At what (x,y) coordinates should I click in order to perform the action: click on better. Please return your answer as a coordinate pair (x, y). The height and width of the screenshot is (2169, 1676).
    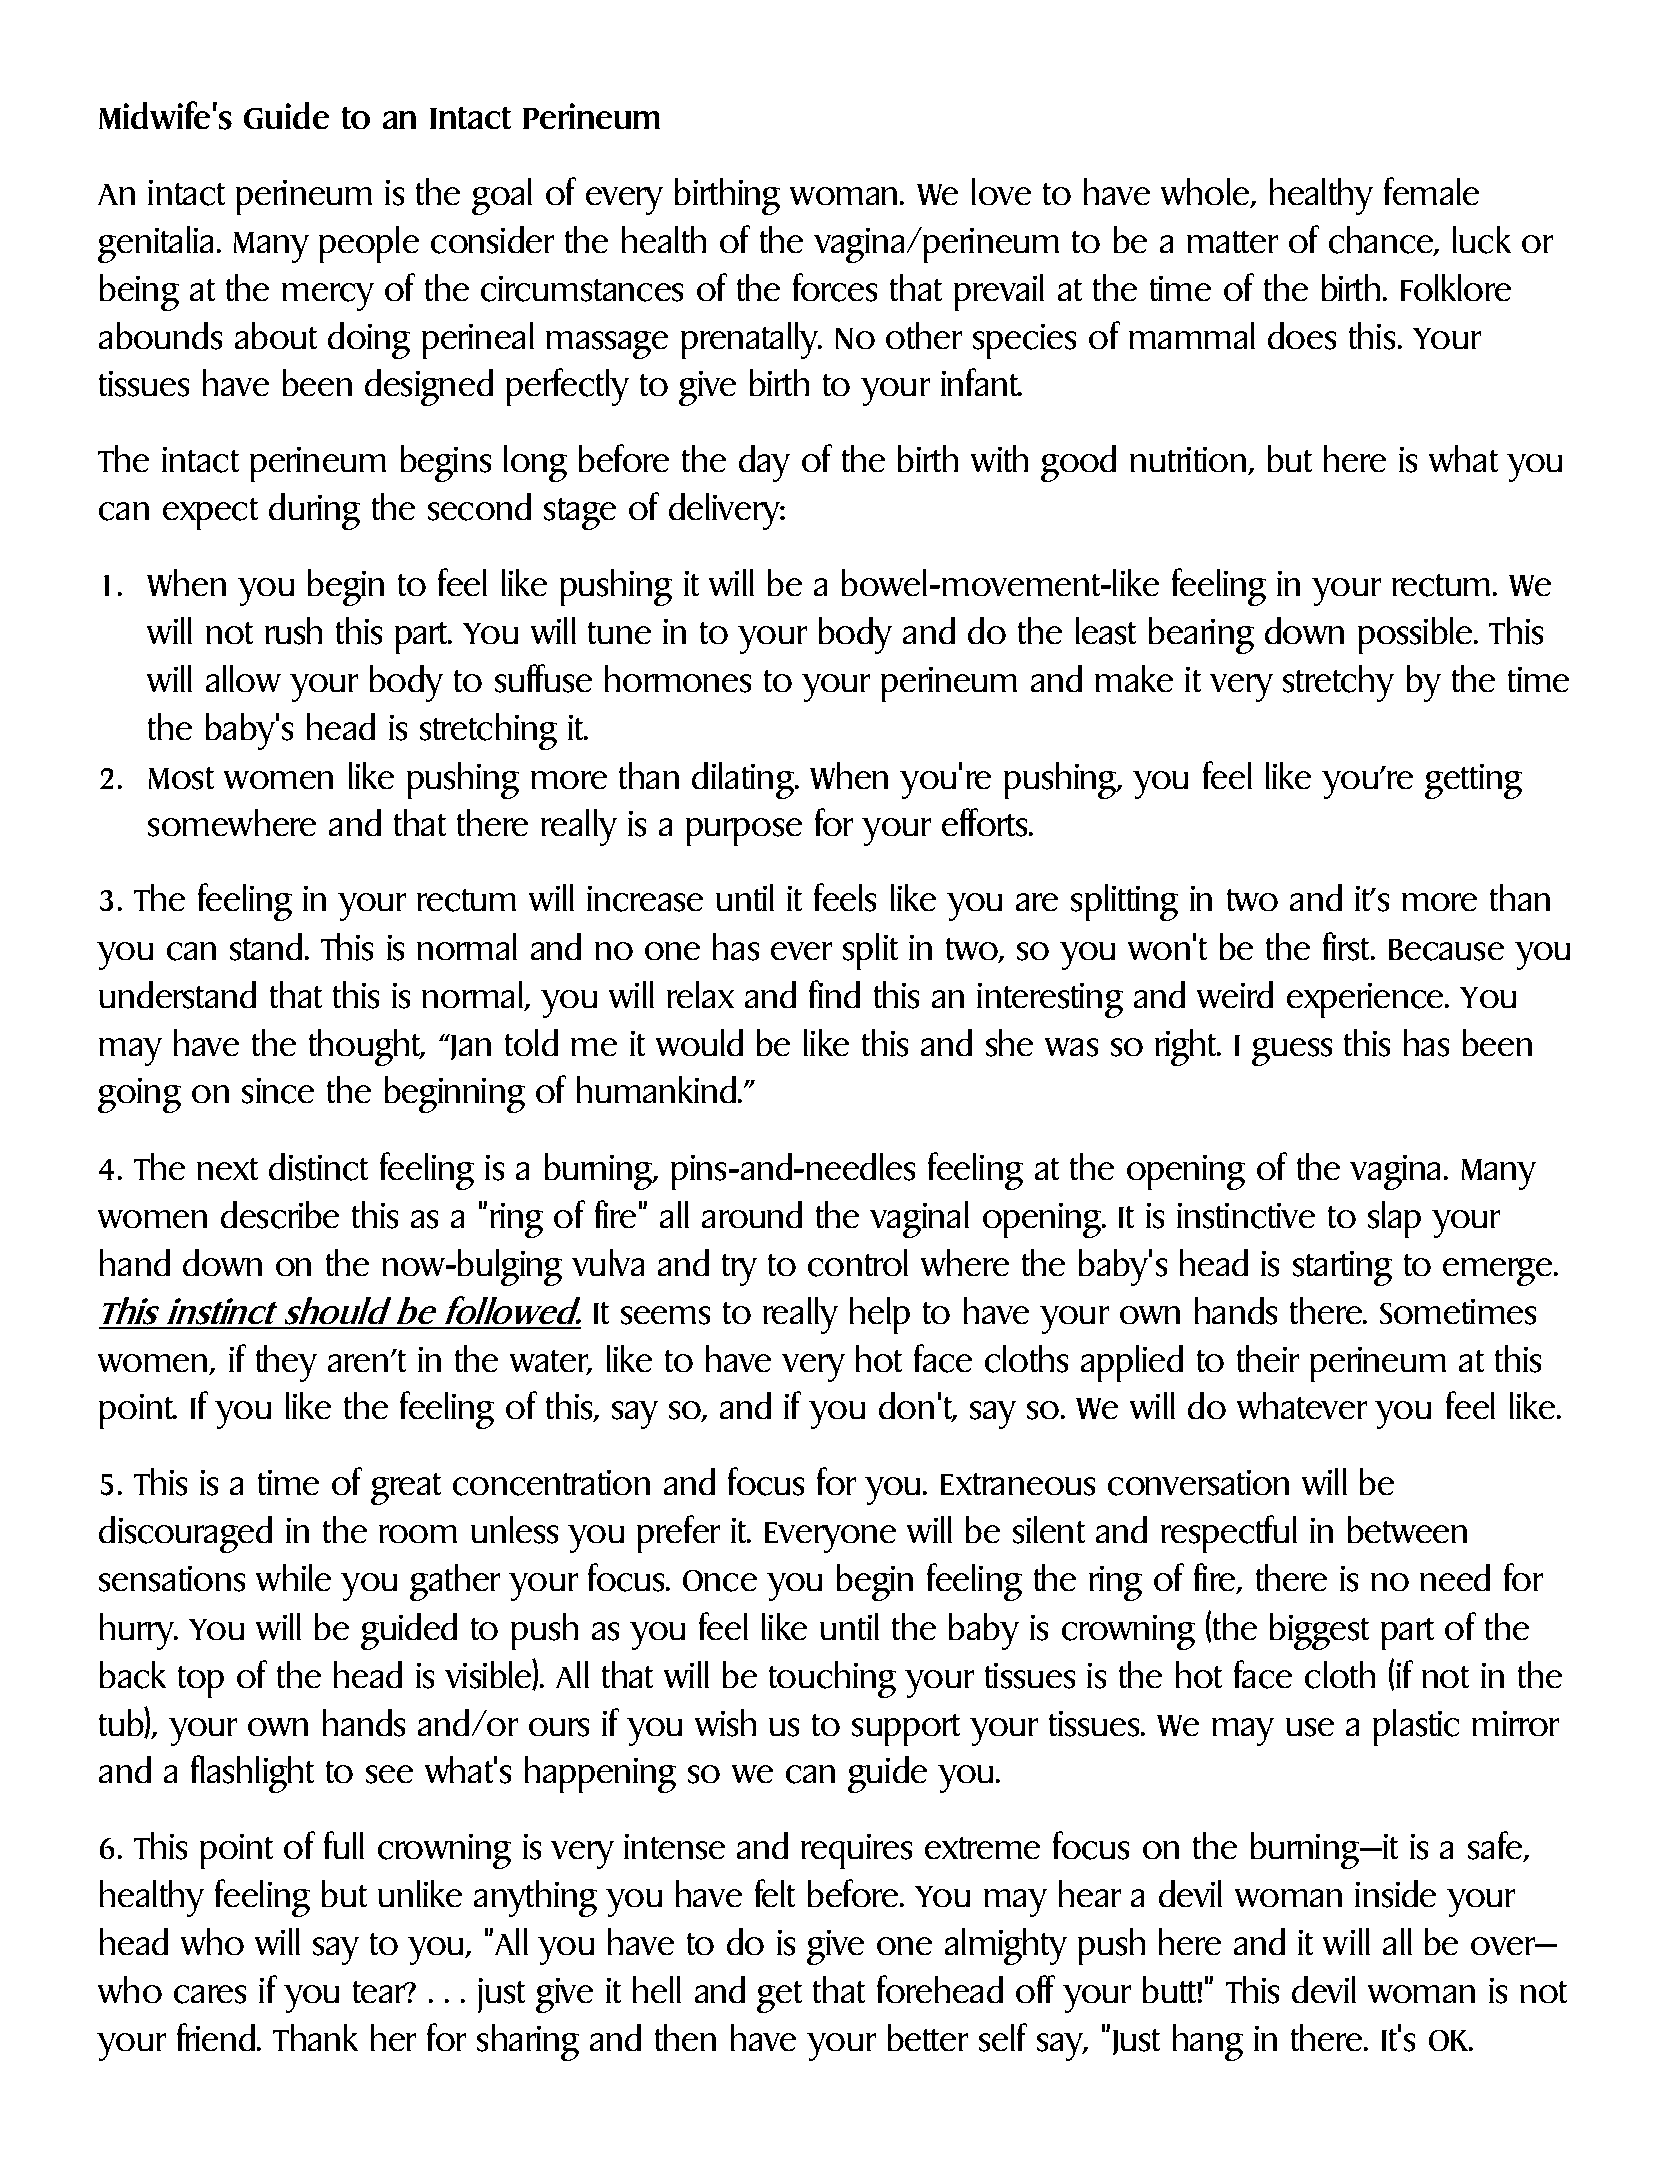
    Looking at the image, I should click on (928, 2037).
